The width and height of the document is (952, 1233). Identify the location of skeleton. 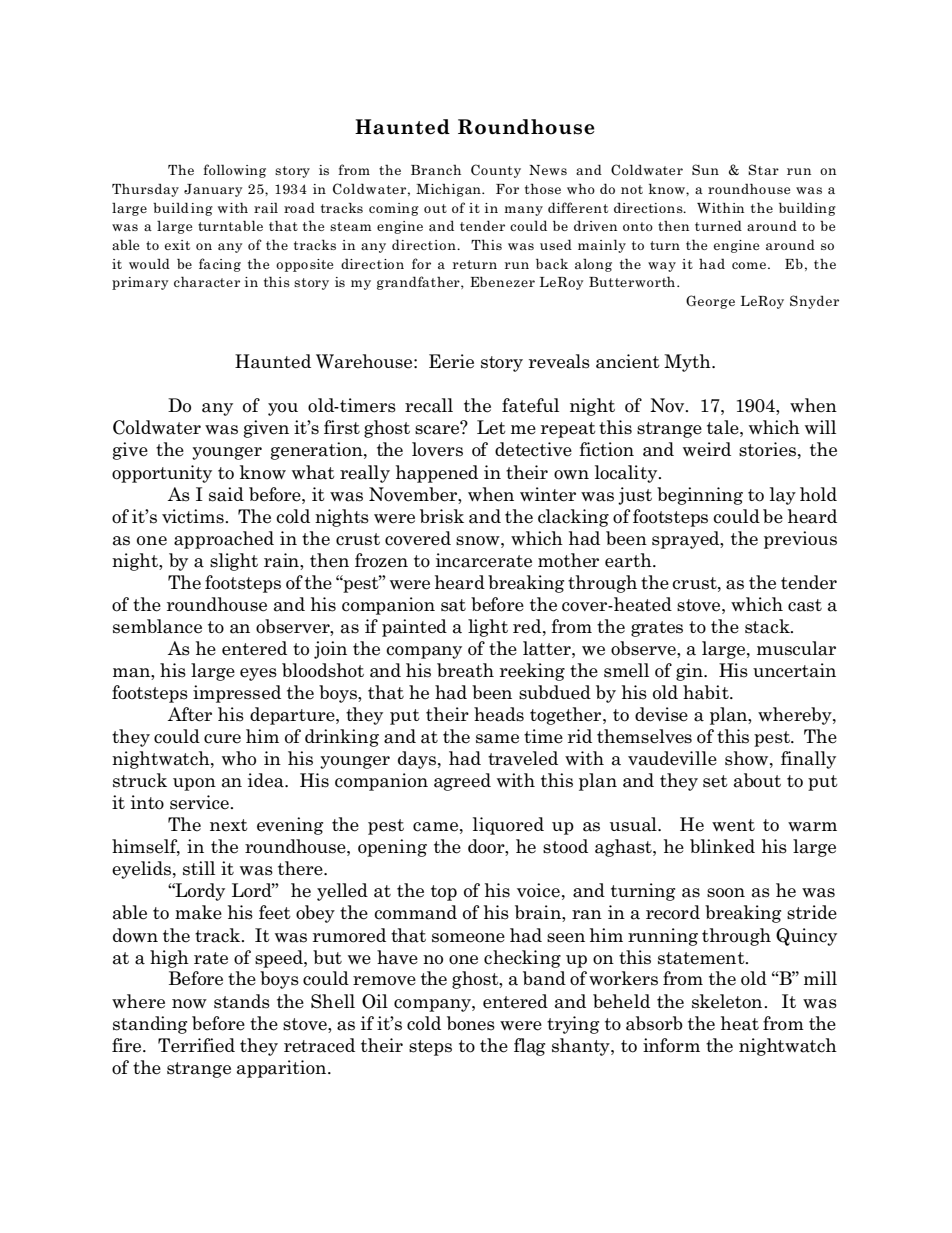
(728, 1001).
